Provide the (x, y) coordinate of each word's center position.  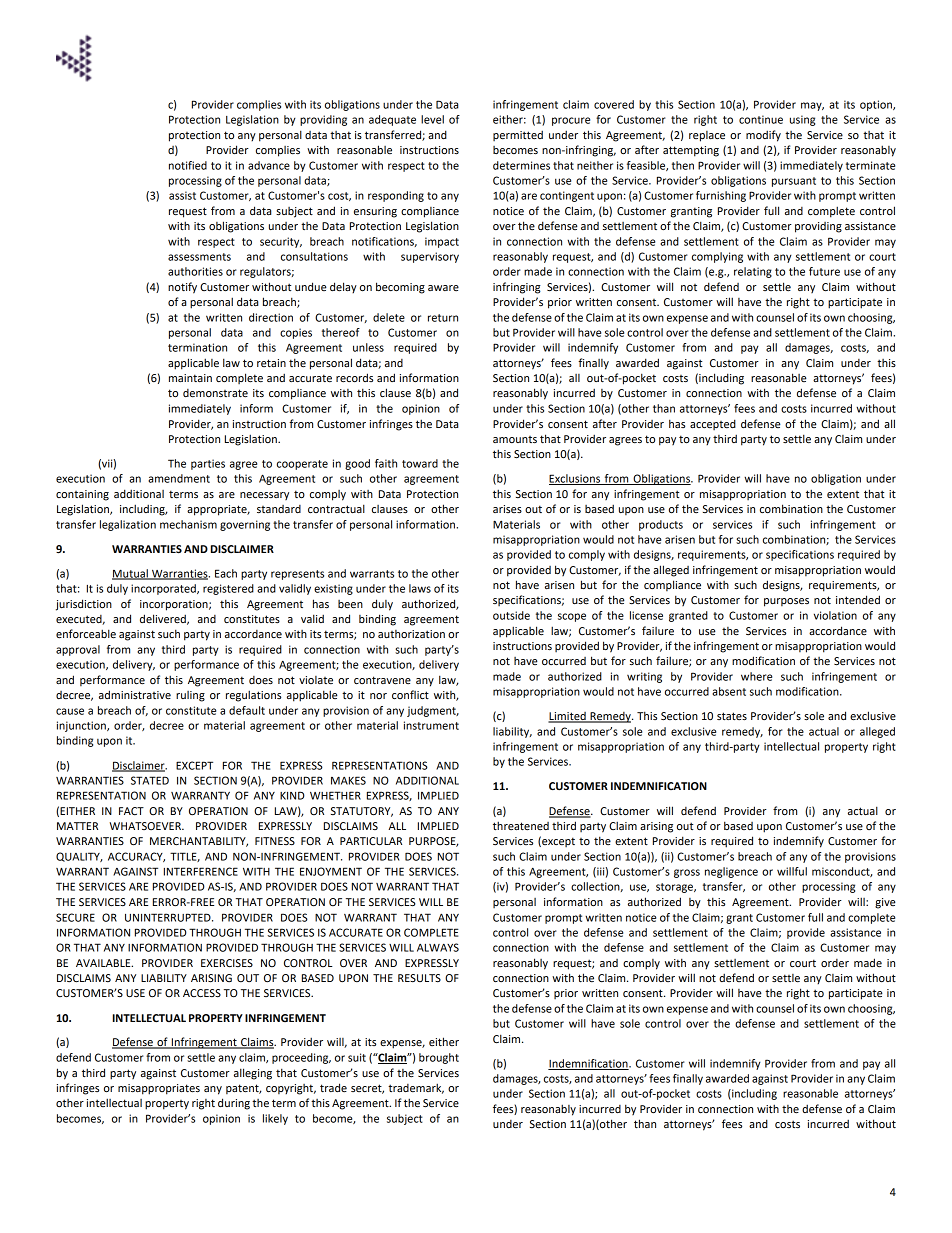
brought (439, 1058)
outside (511, 615)
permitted (518, 135)
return (443, 318)
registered (228, 589)
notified (188, 165)
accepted (713, 424)
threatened (521, 826)
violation (835, 615)
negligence (731, 872)
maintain (190, 378)
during (234, 1104)
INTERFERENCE (201, 871)
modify (763, 136)
